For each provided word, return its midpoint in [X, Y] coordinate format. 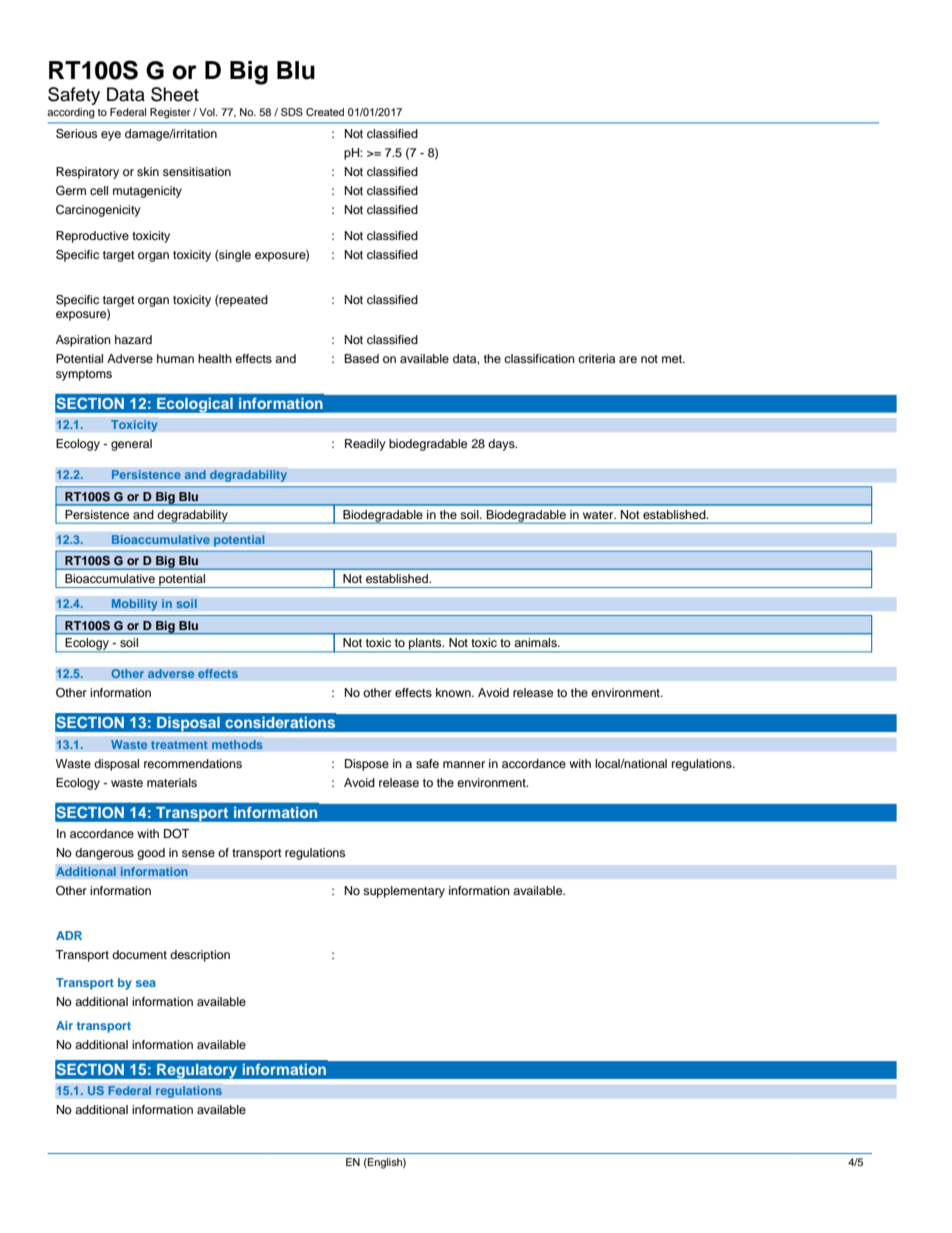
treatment [179, 745]
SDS [292, 112]
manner [464, 764]
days [502, 445]
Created [325, 112]
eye [111, 136]
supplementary [404, 892]
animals [537, 642]
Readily [365, 445]
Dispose [367, 765]
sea [146, 983]
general [131, 445]
